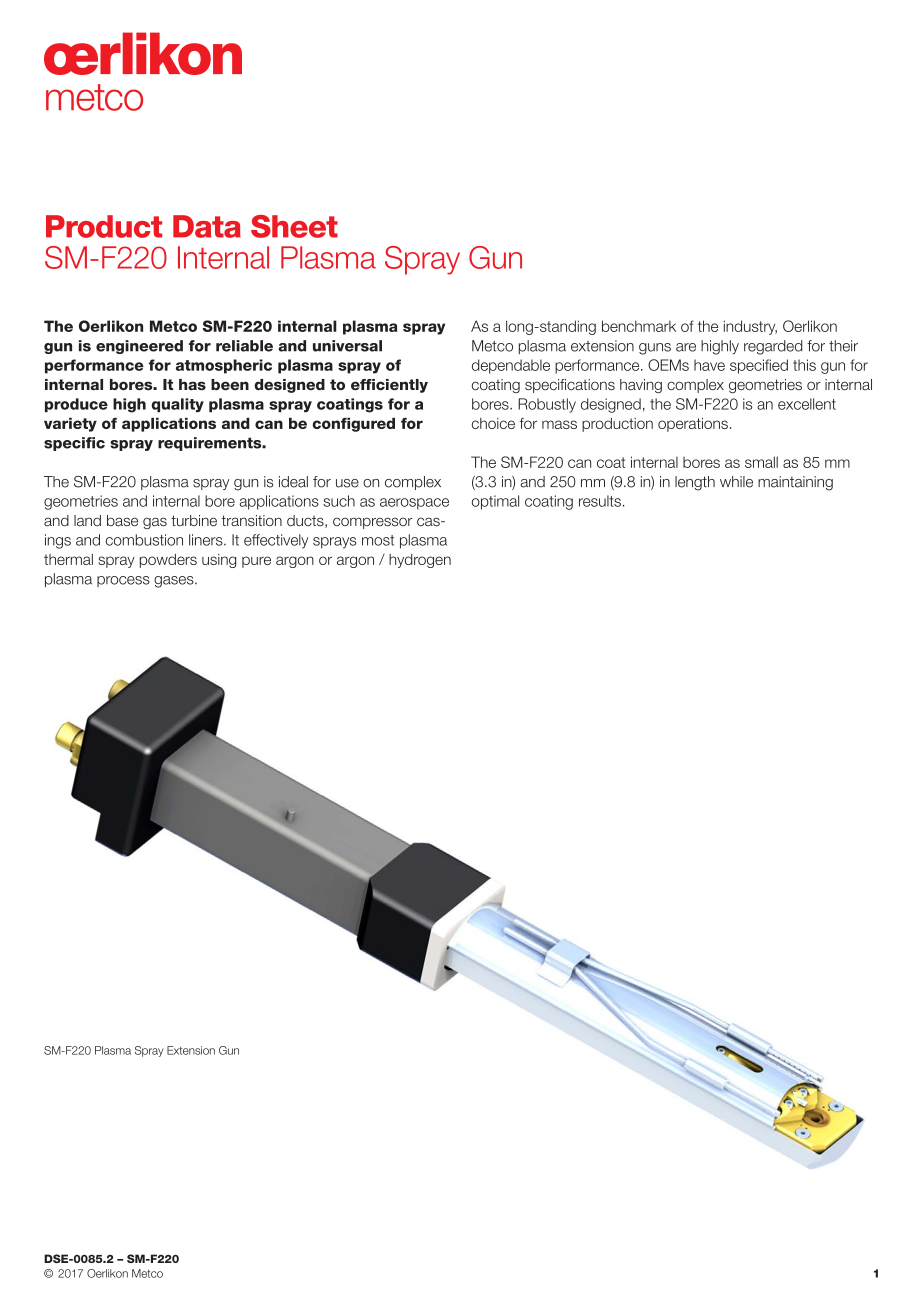  Describe the element at coordinates (600, 501) in the document. I see `results` at that location.
